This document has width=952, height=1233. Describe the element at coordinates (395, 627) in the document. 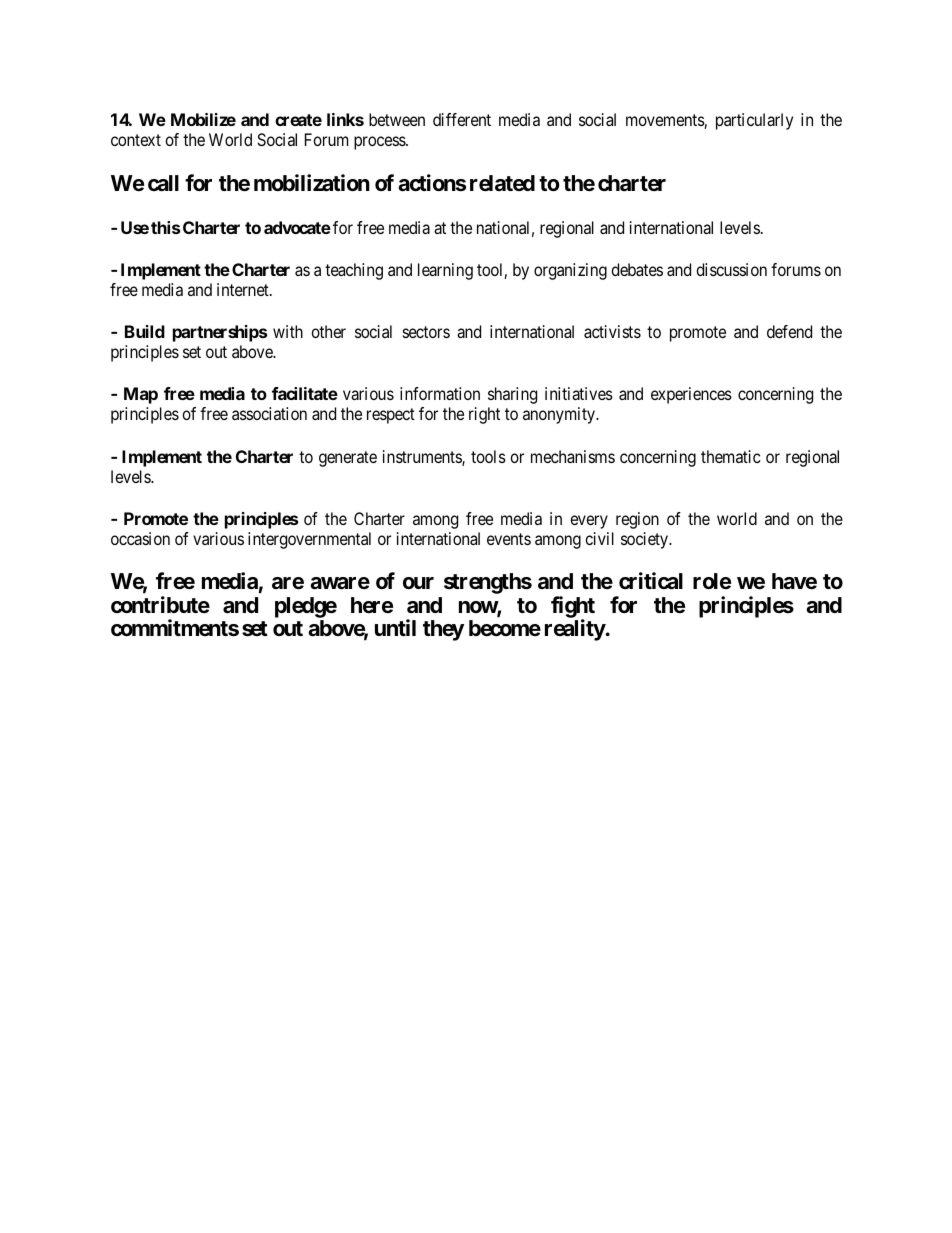

I see `until` at that location.
